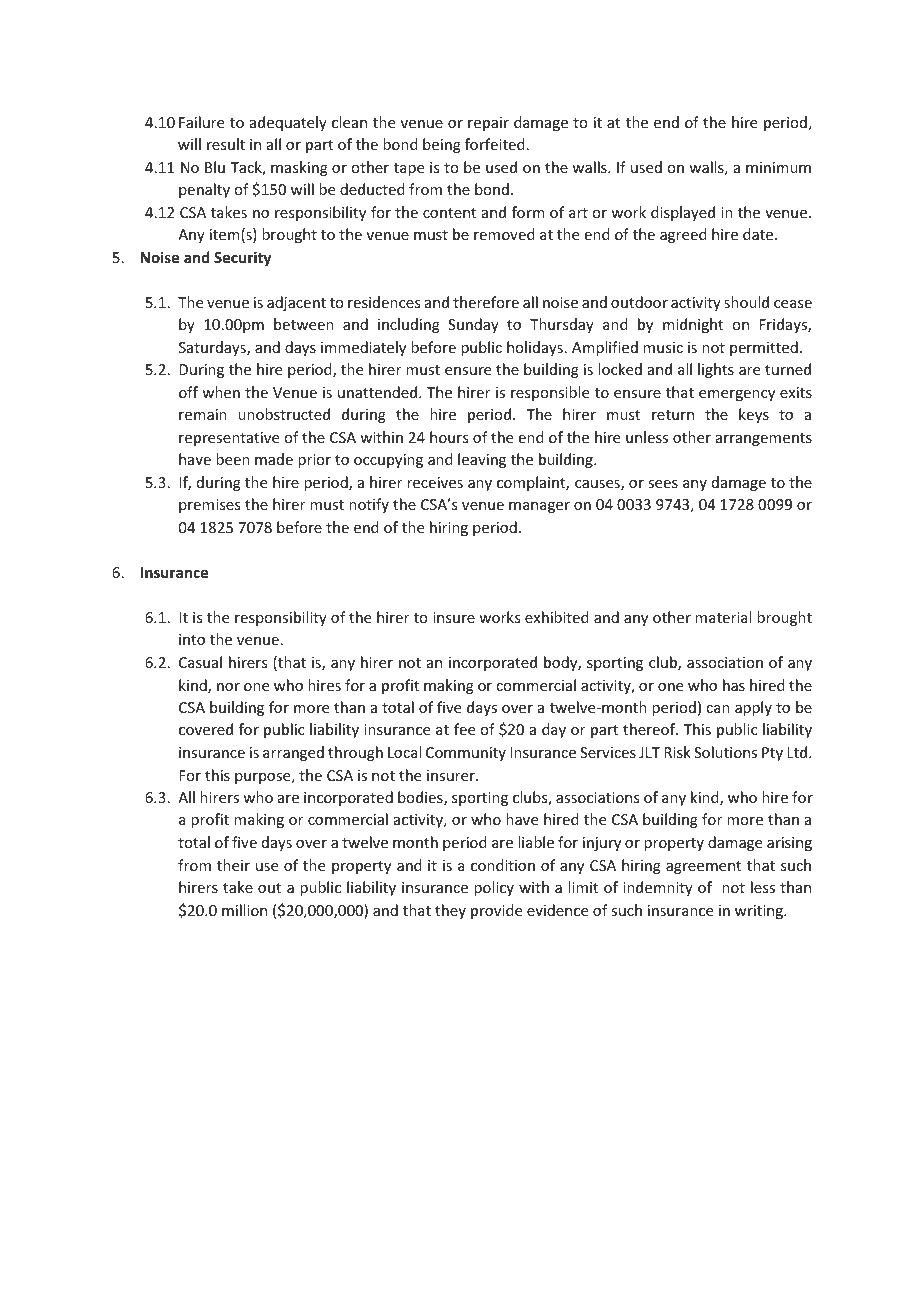 The height and width of the screenshot is (1308, 924). What do you see at coordinates (495, 144) in the screenshot?
I see `forfeited` at bounding box center [495, 144].
